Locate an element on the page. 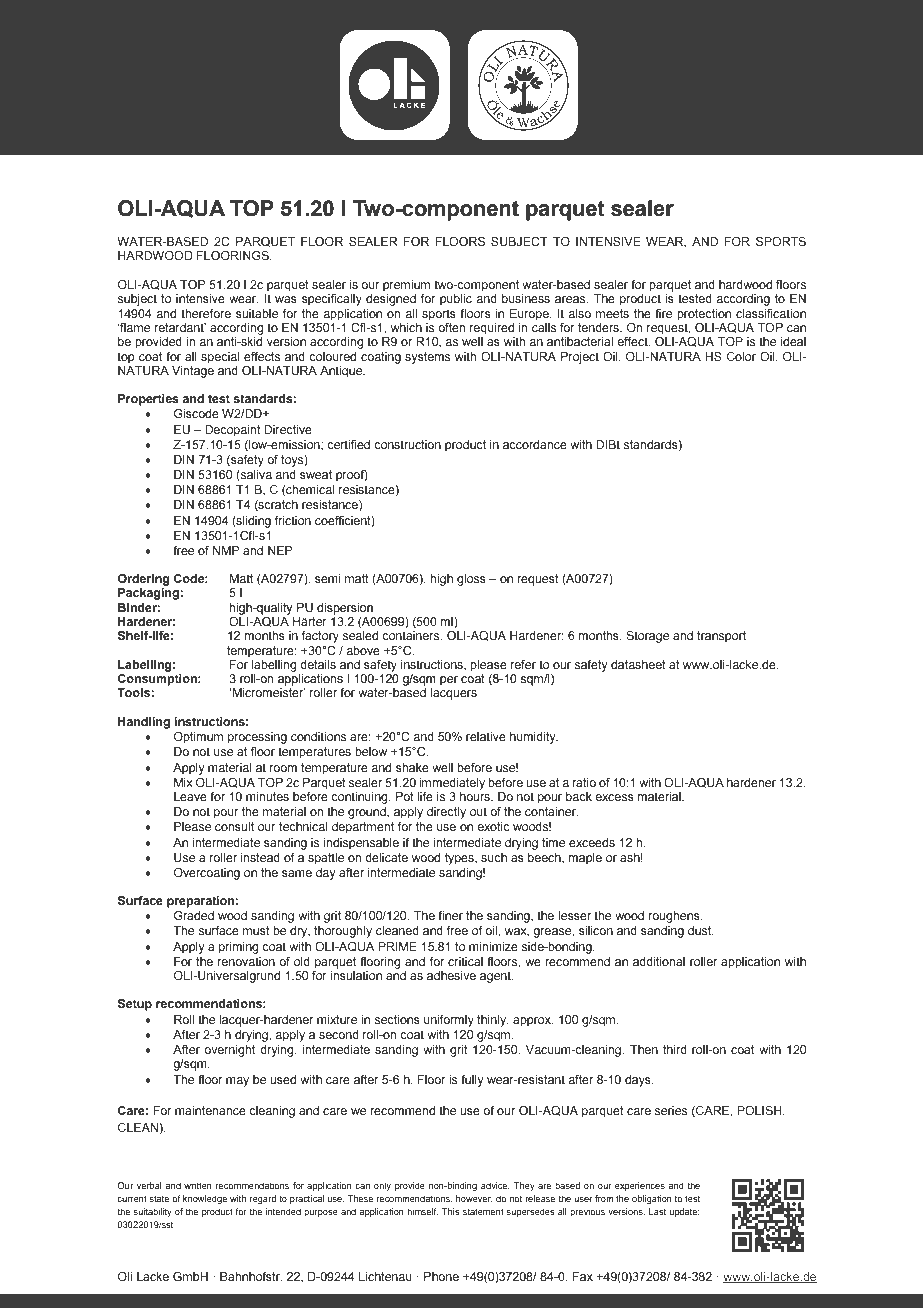 This document has width=924, height=1308. knowledge is located at coordinates (205, 1199).
